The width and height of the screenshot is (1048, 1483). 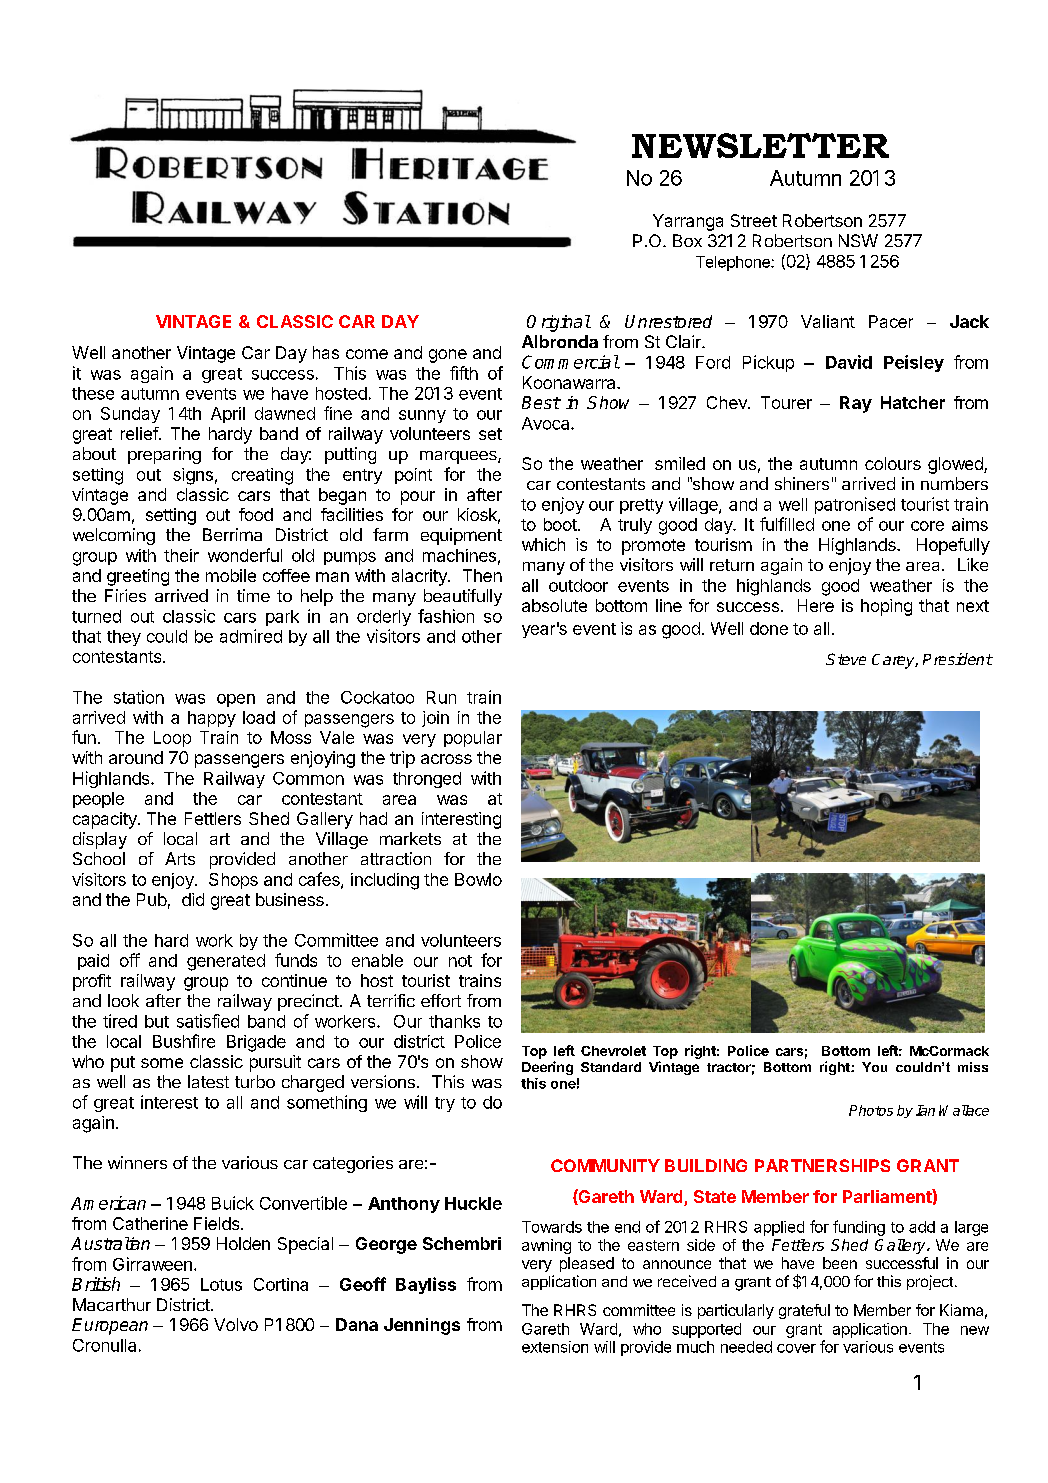 What do you see at coordinates (886, 607) in the screenshot?
I see `hoping` at bounding box center [886, 607].
